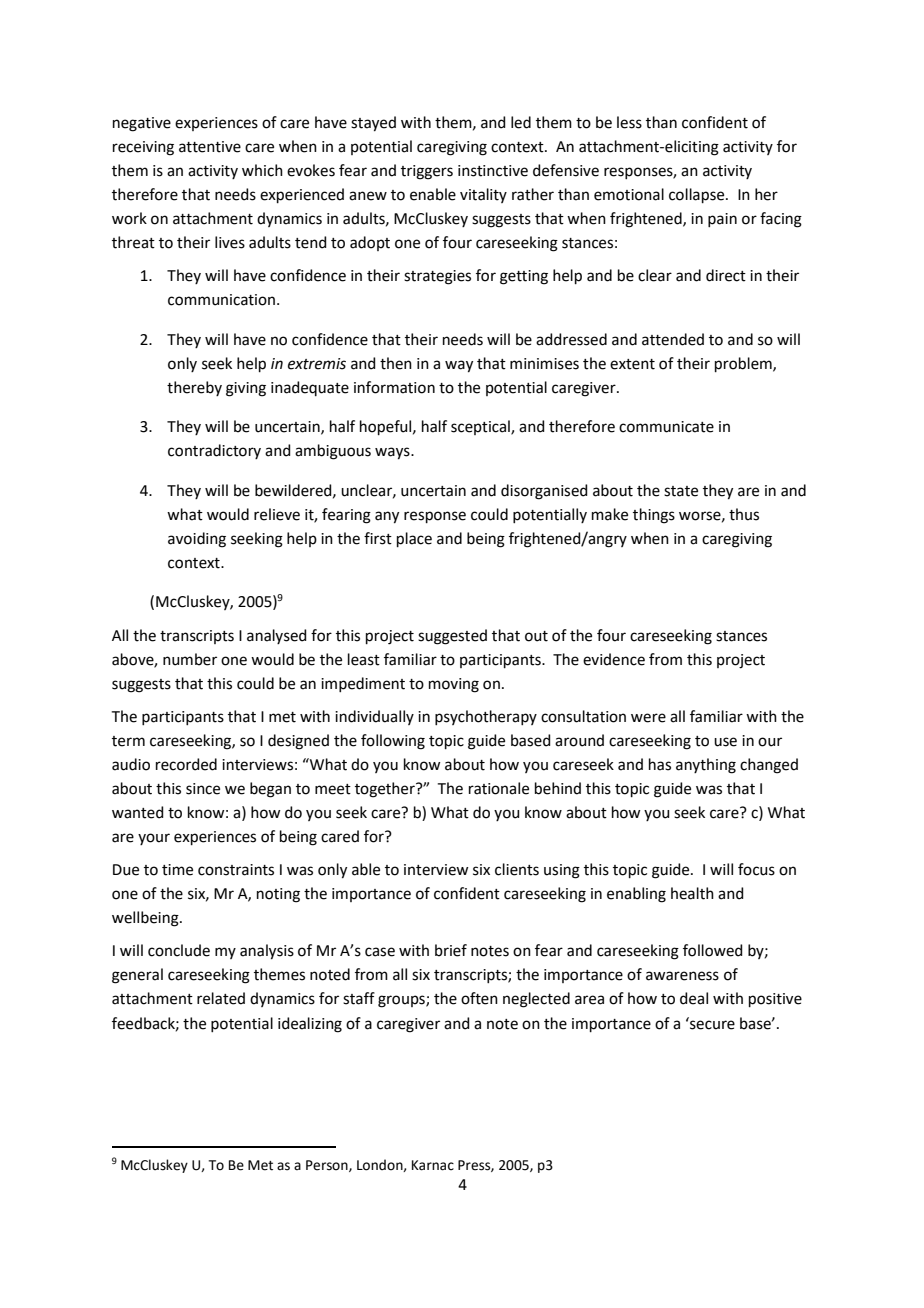 The width and height of the image is (924, 1308). Describe the element at coordinates (479, 998) in the image. I see `often` at that location.
